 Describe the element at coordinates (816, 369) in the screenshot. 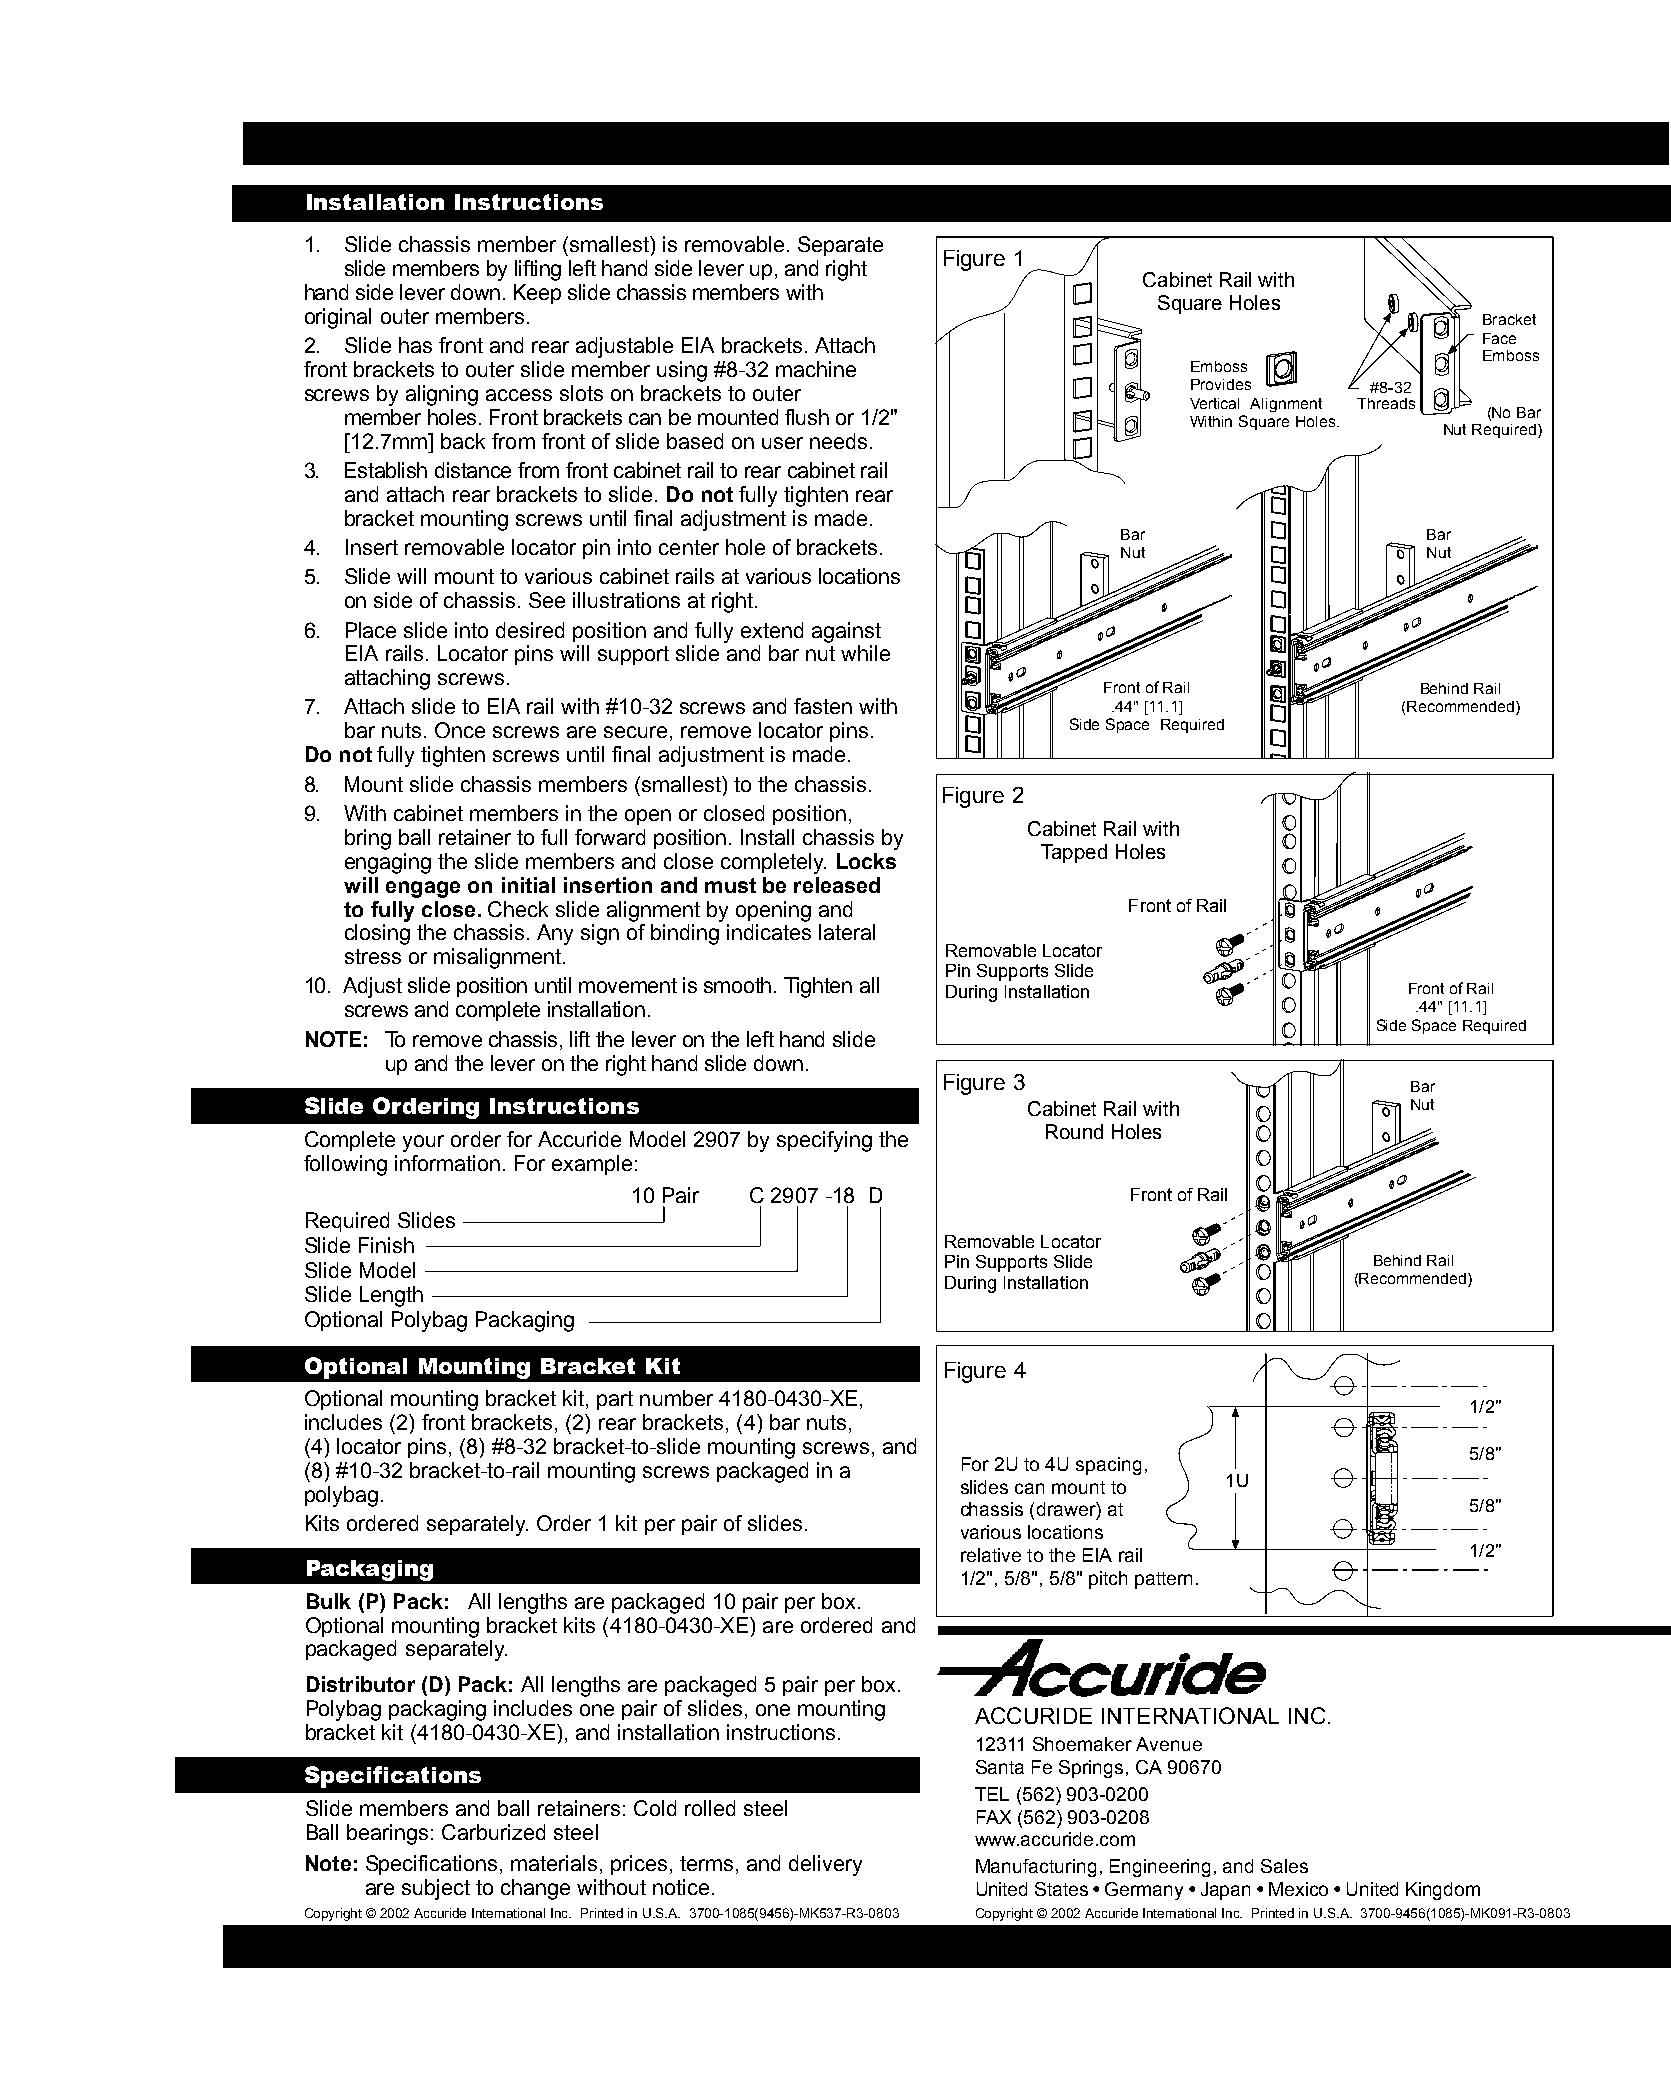

I see `machine` at that location.
